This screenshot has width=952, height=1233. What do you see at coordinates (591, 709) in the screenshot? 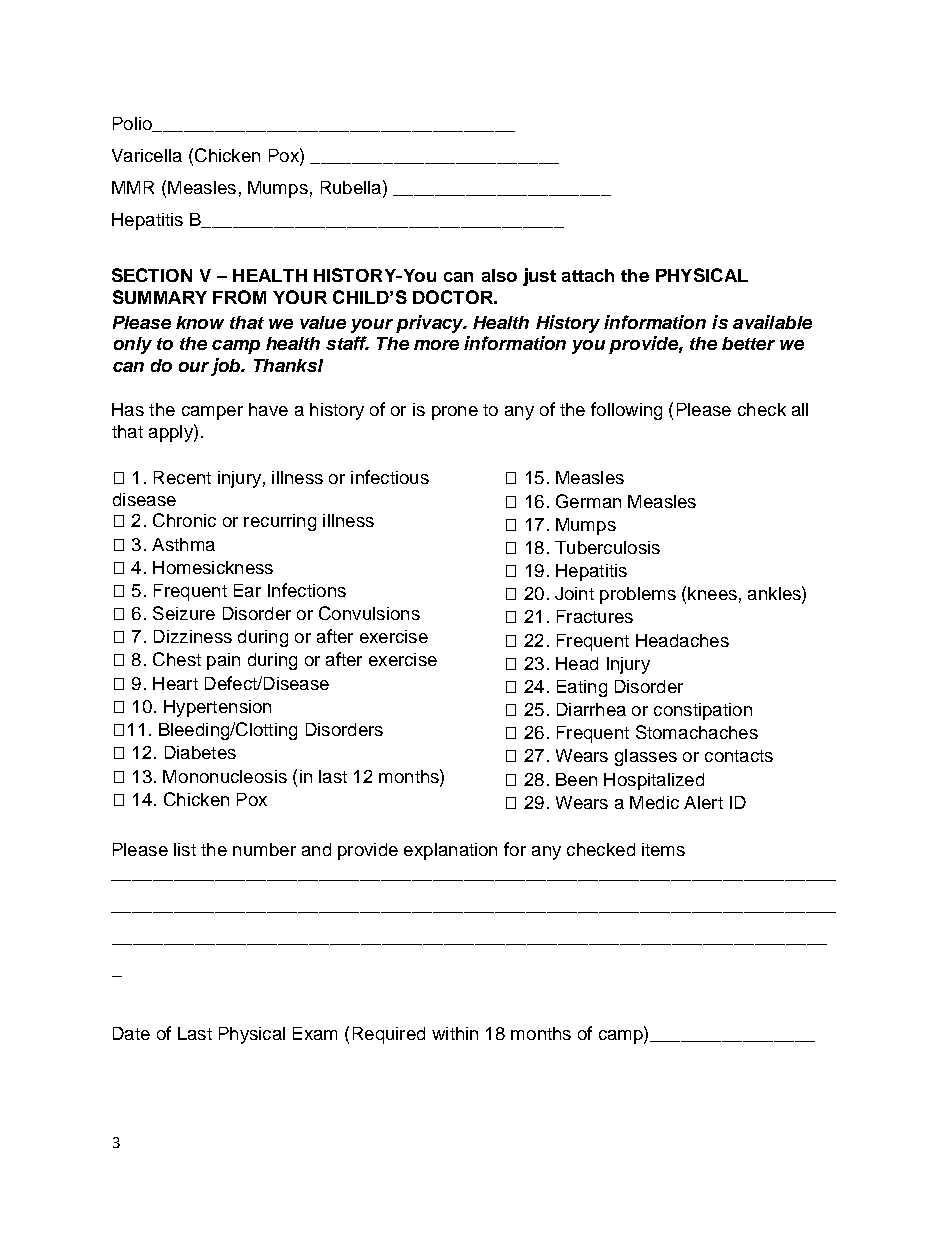
I see `Diarrhea` at bounding box center [591, 709].
